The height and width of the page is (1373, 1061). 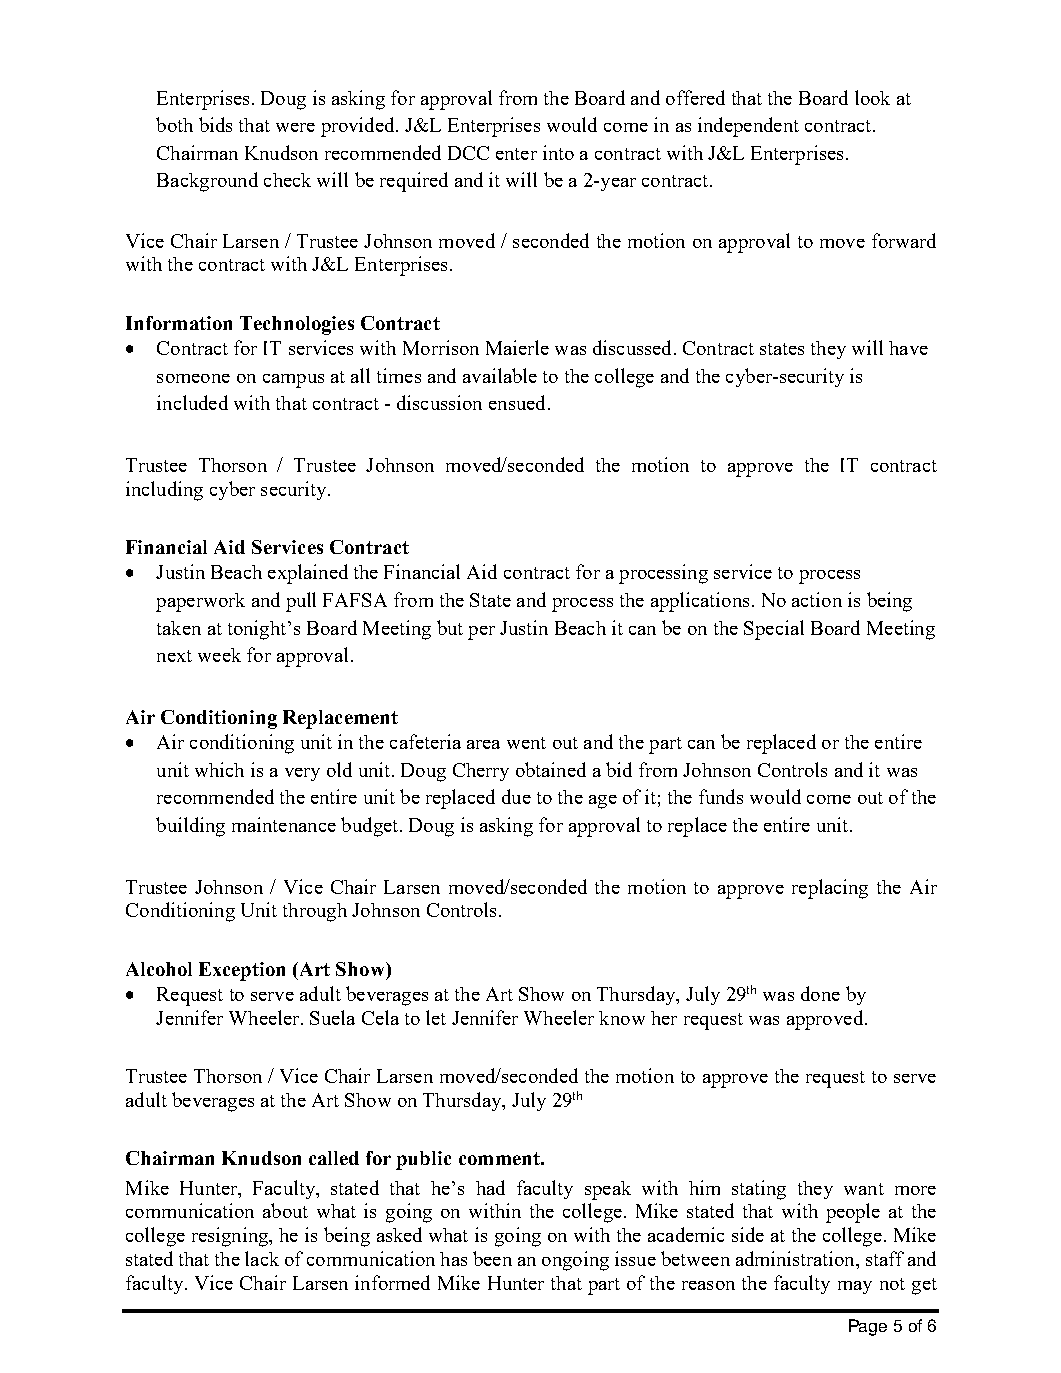 I want to click on bids, so click(x=215, y=124).
